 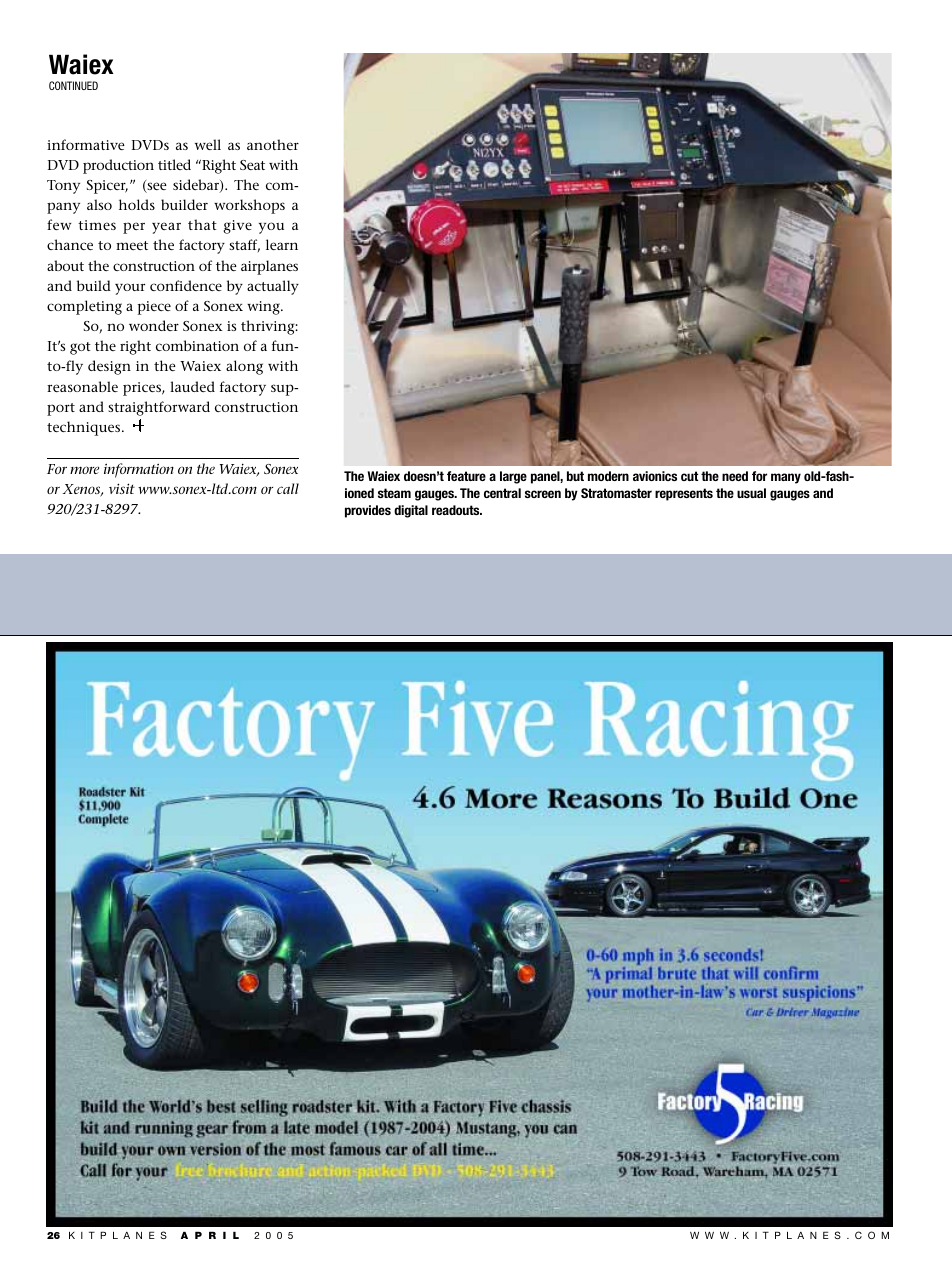 What do you see at coordinates (273, 287) in the screenshot?
I see `actually` at bounding box center [273, 287].
